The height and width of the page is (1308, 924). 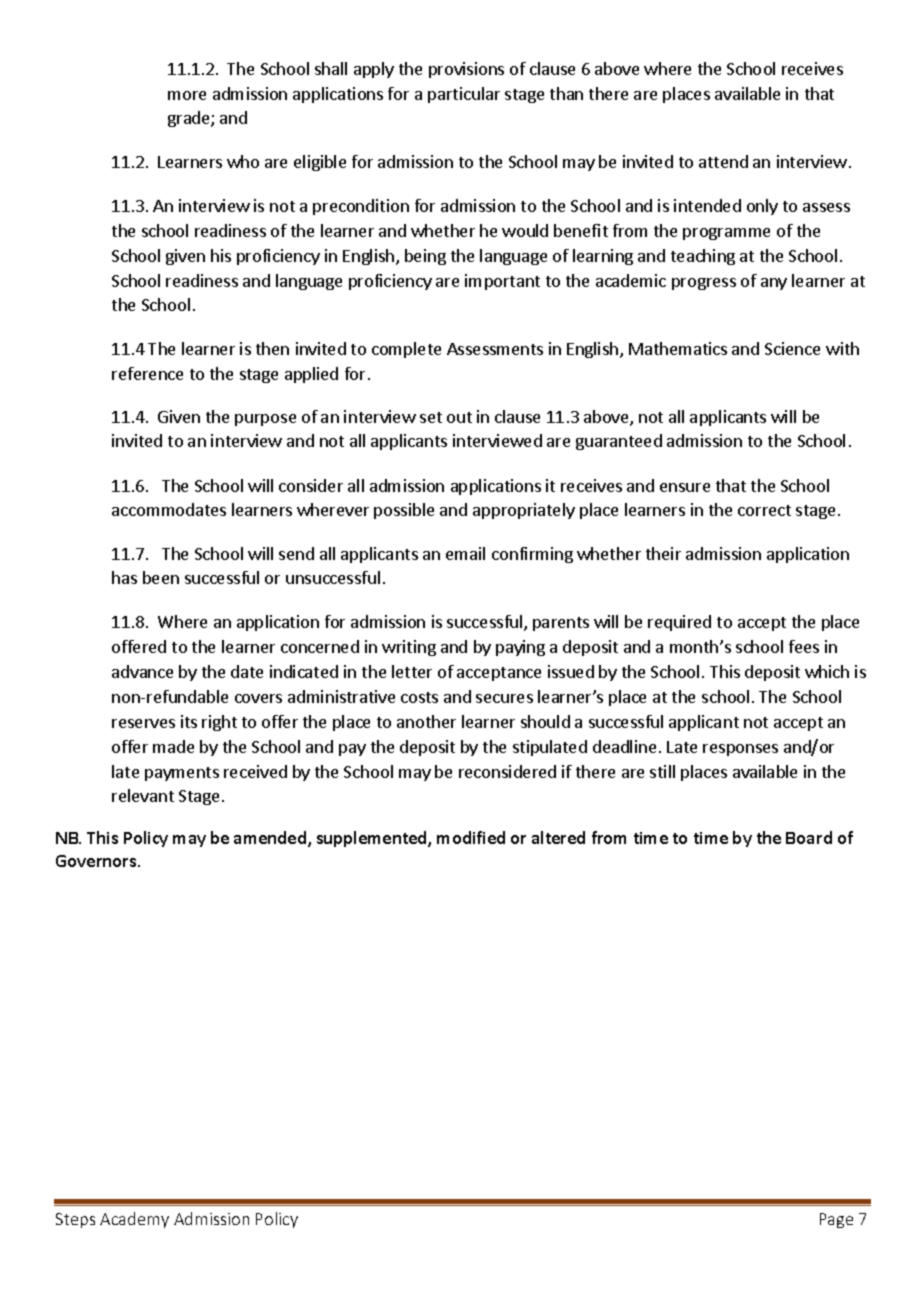 I want to click on Academy, so click(x=134, y=1220).
